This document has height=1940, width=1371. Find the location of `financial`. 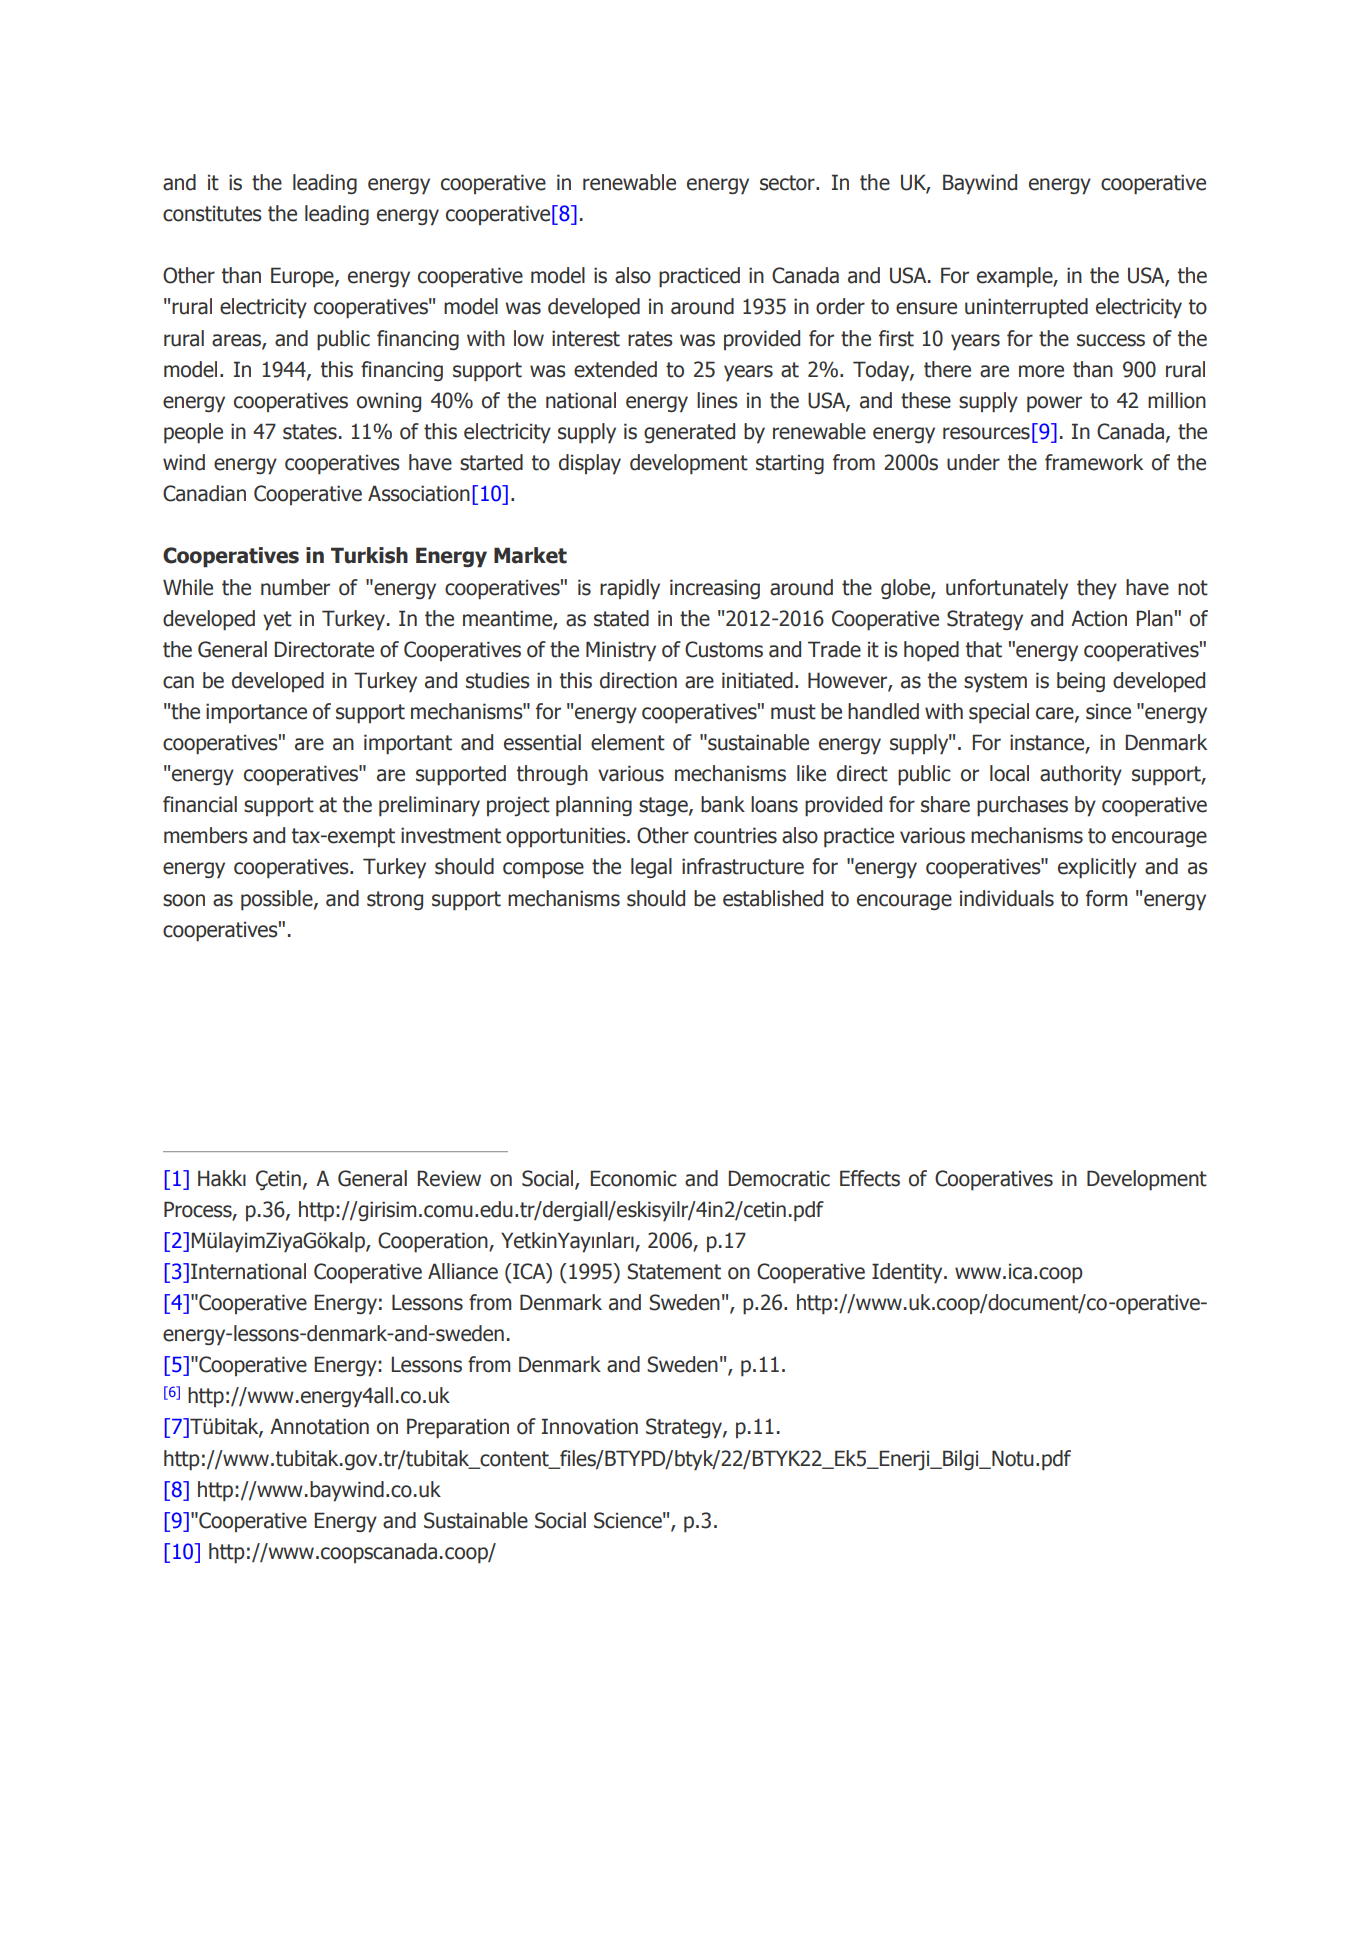

financial is located at coordinates (200, 804).
